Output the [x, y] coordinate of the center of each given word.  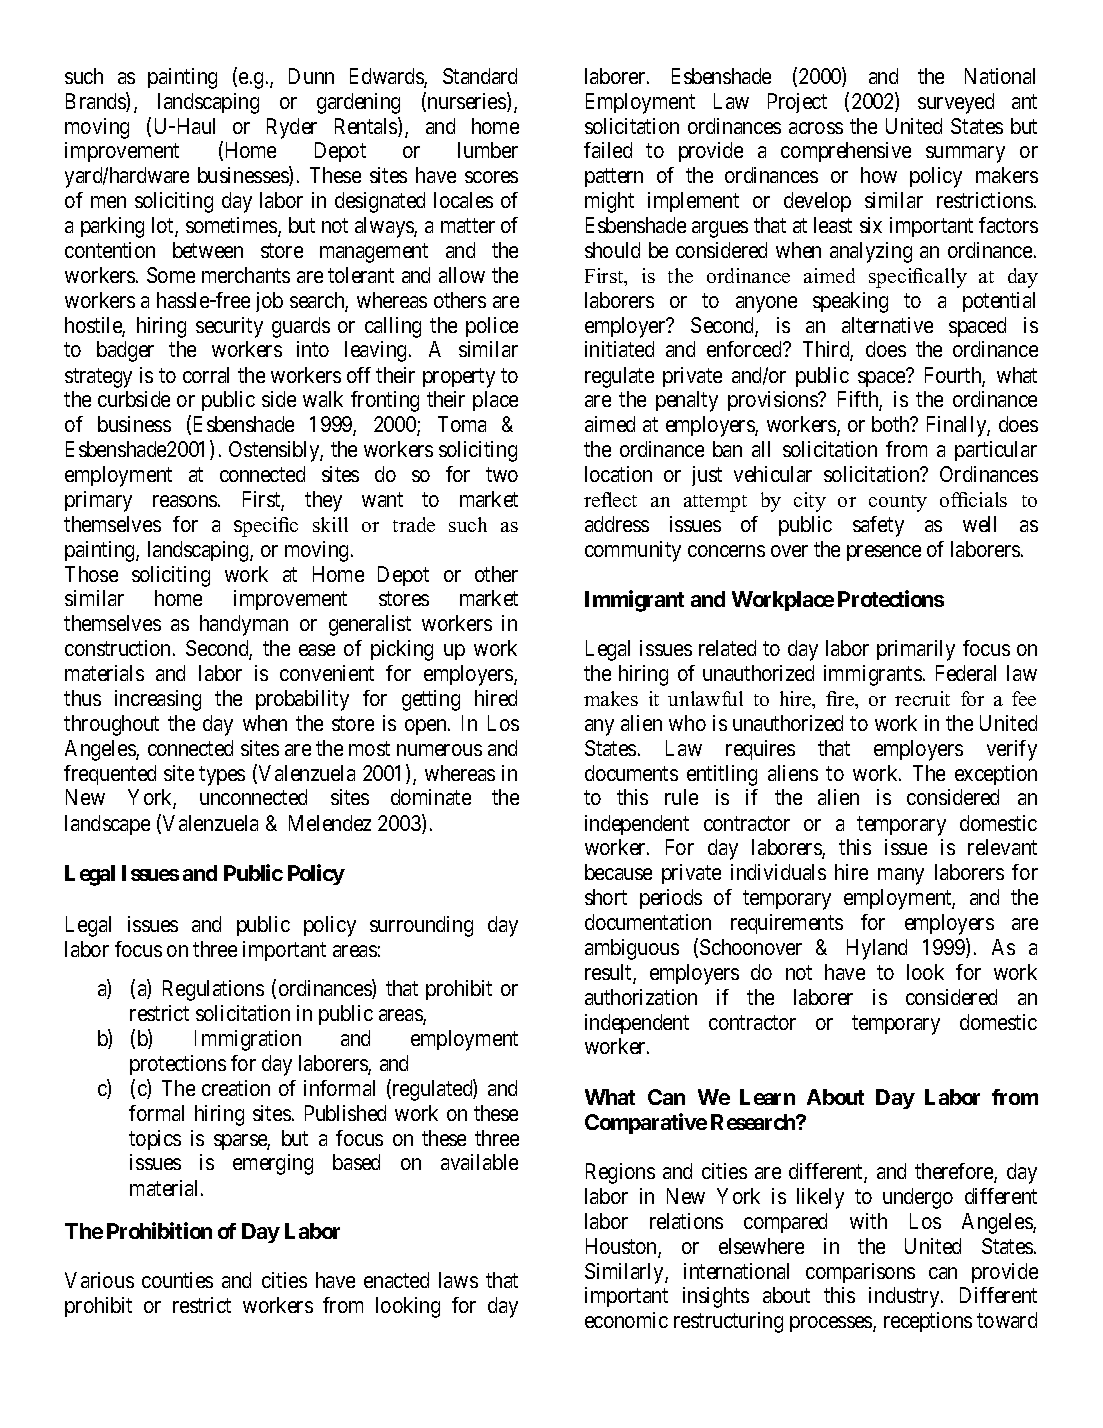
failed [608, 150]
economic [626, 1320]
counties [177, 1280]
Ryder [292, 128]
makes [611, 698]
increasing [158, 700]
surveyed [956, 103]
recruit [922, 698]
